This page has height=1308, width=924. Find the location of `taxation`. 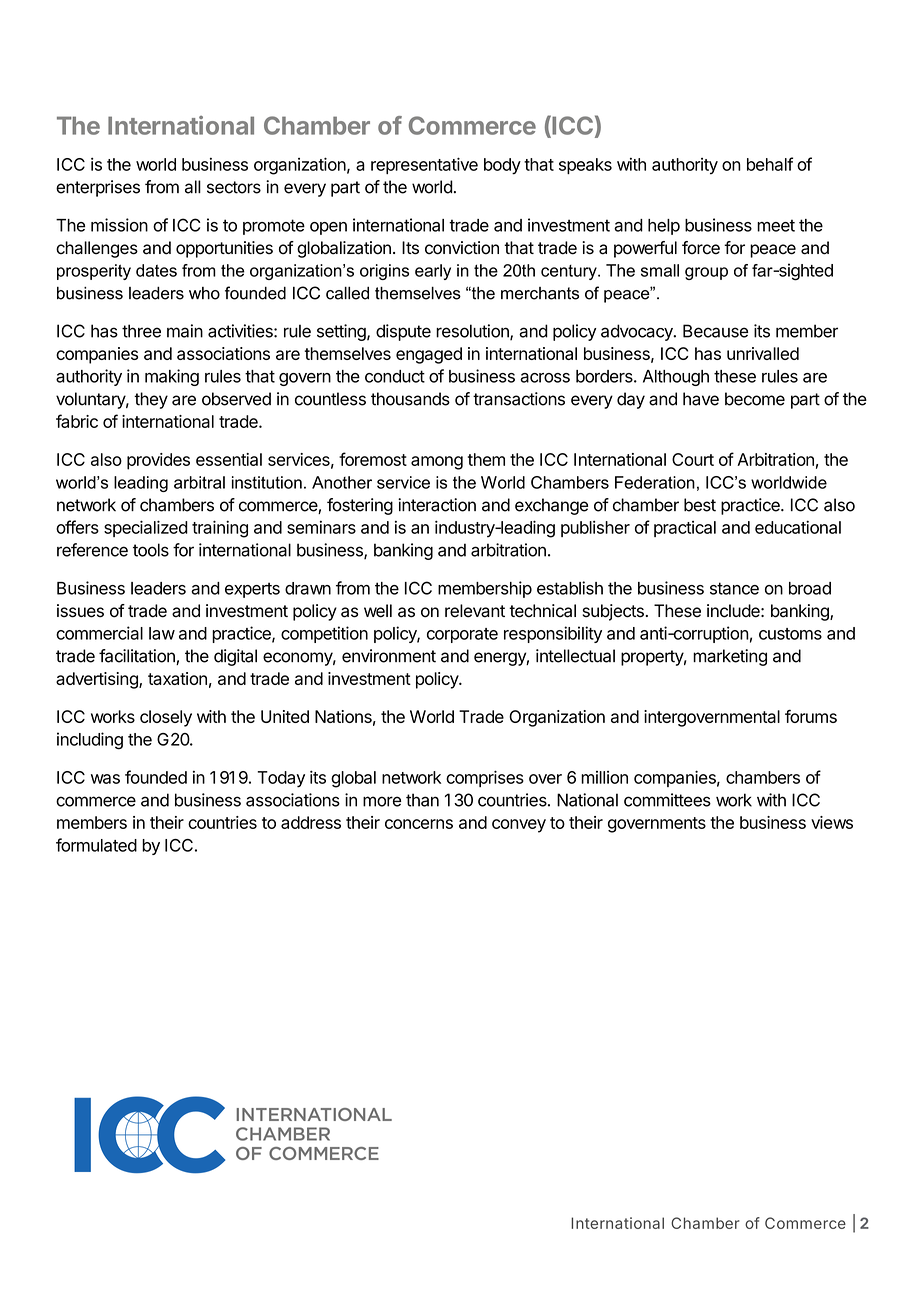

taxation is located at coordinates (177, 678).
